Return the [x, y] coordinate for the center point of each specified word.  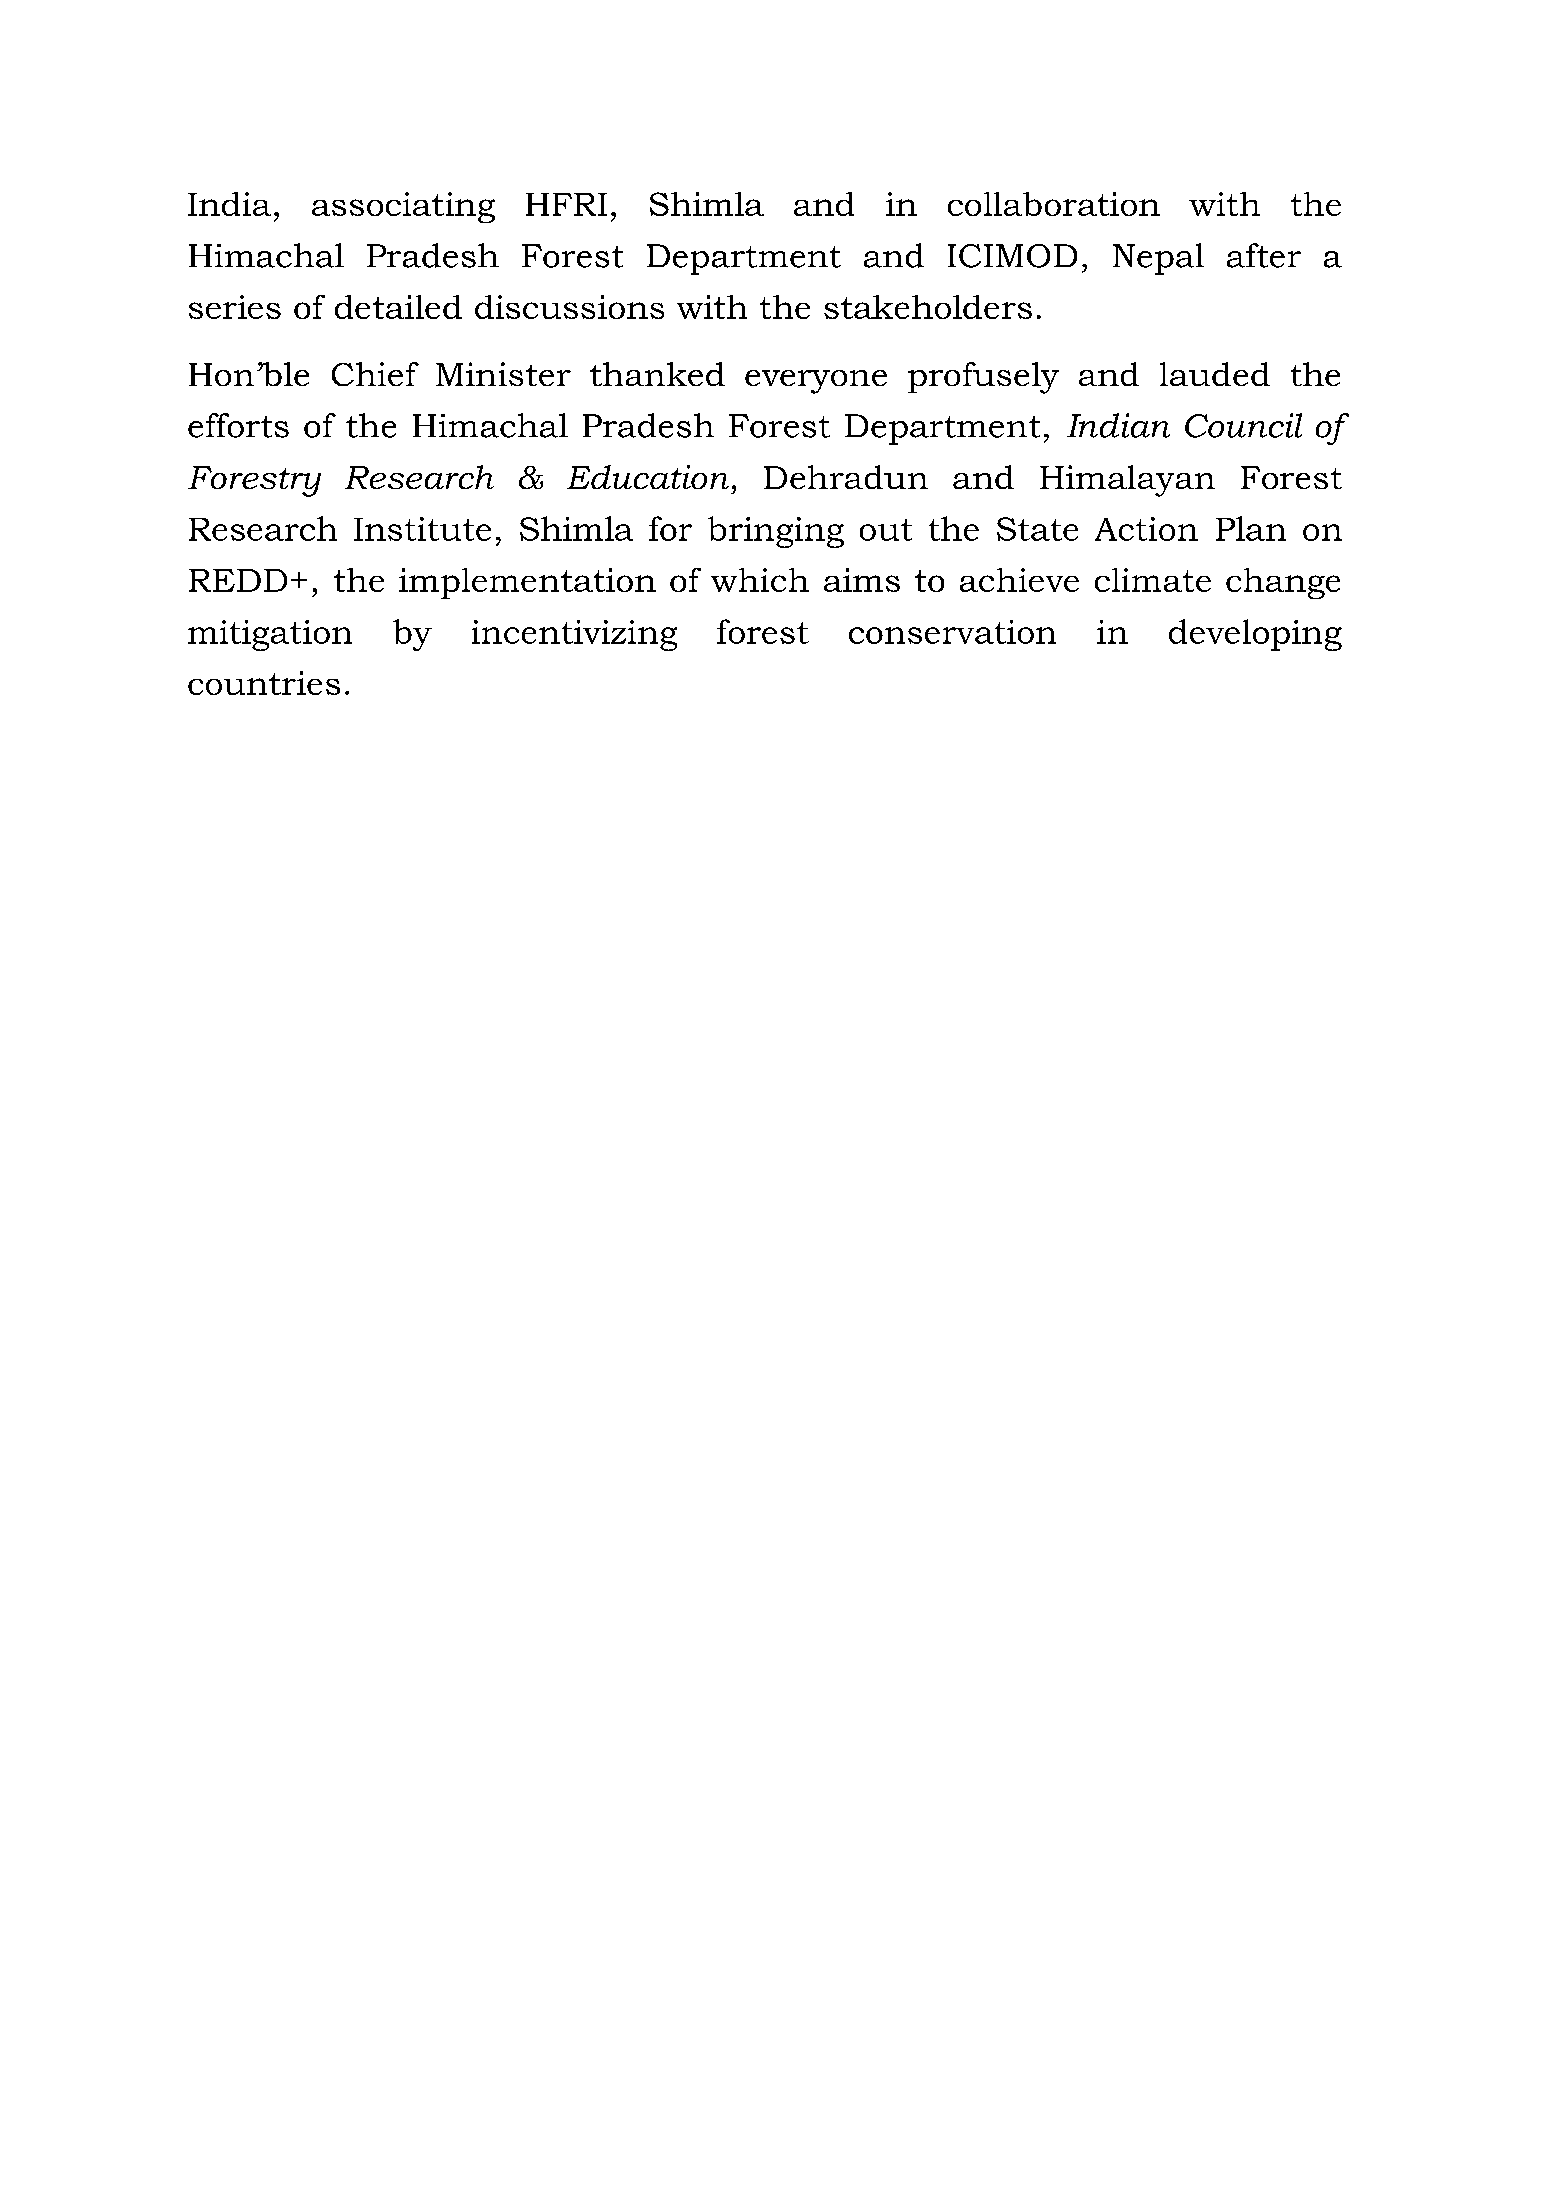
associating [403, 207]
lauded [1215, 374]
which [760, 580]
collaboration [1054, 204]
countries [264, 683]
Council [1243, 425]
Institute [422, 529]
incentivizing [574, 635]
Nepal [1158, 259]
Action [1146, 529]
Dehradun [846, 477]
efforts [238, 425]
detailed [398, 307]
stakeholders [928, 307]
